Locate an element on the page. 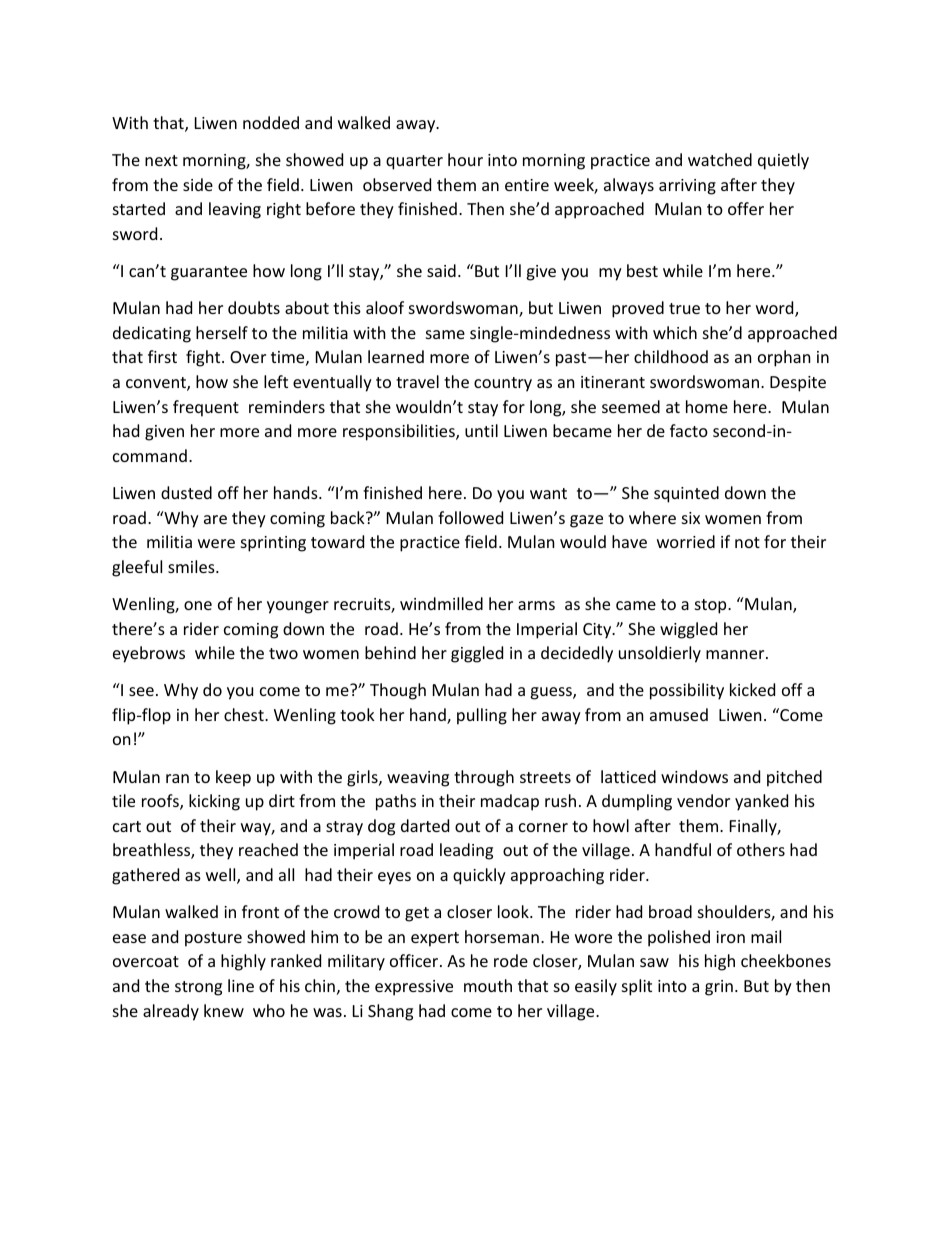 The image size is (952, 1233). mouth is located at coordinates (488, 985).
